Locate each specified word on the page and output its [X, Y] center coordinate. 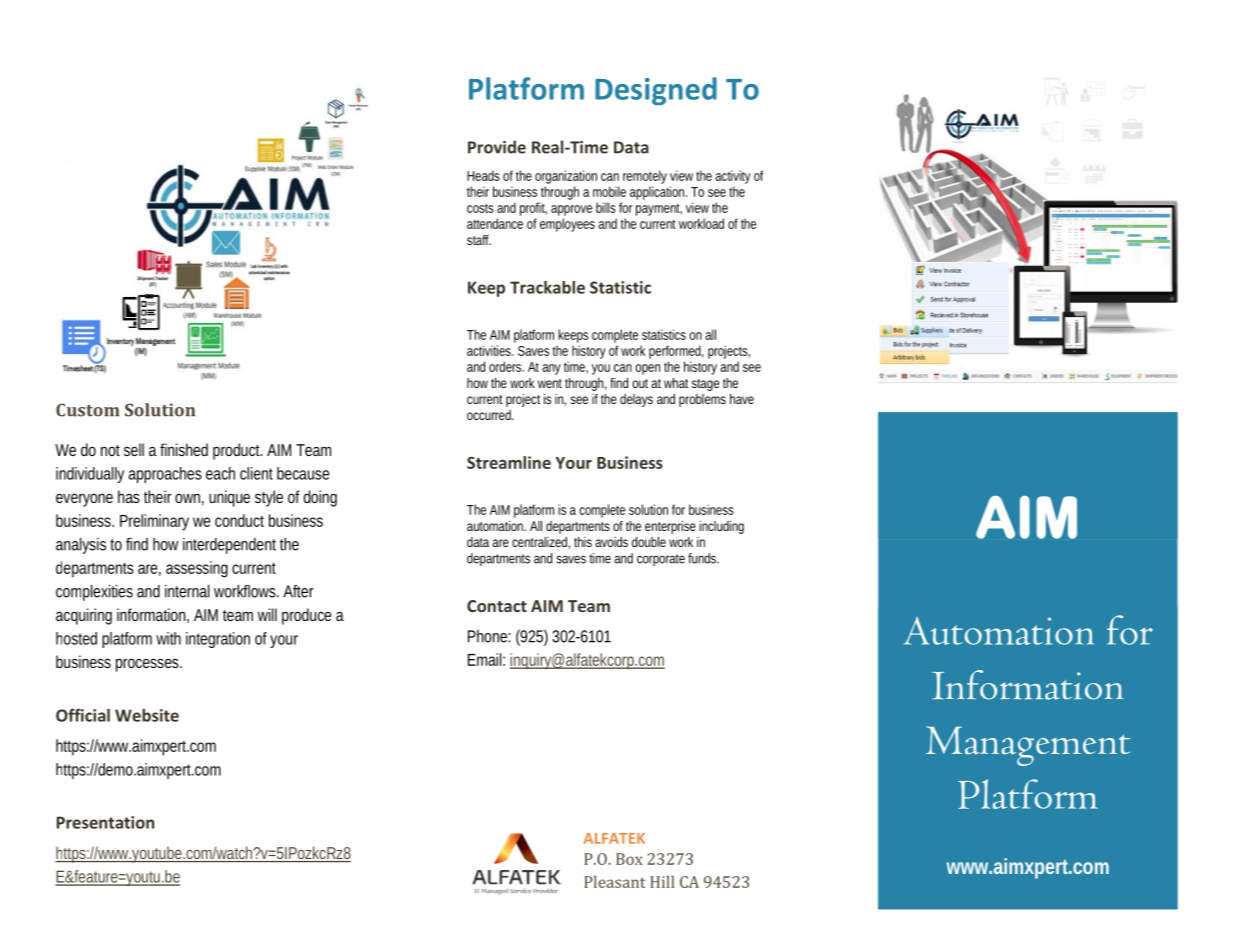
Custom [88, 410]
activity [733, 177]
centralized [541, 543]
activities [490, 350]
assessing [197, 569]
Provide [497, 147]
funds [703, 558]
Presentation [105, 822]
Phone [489, 636]
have [742, 399]
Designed [656, 91]
